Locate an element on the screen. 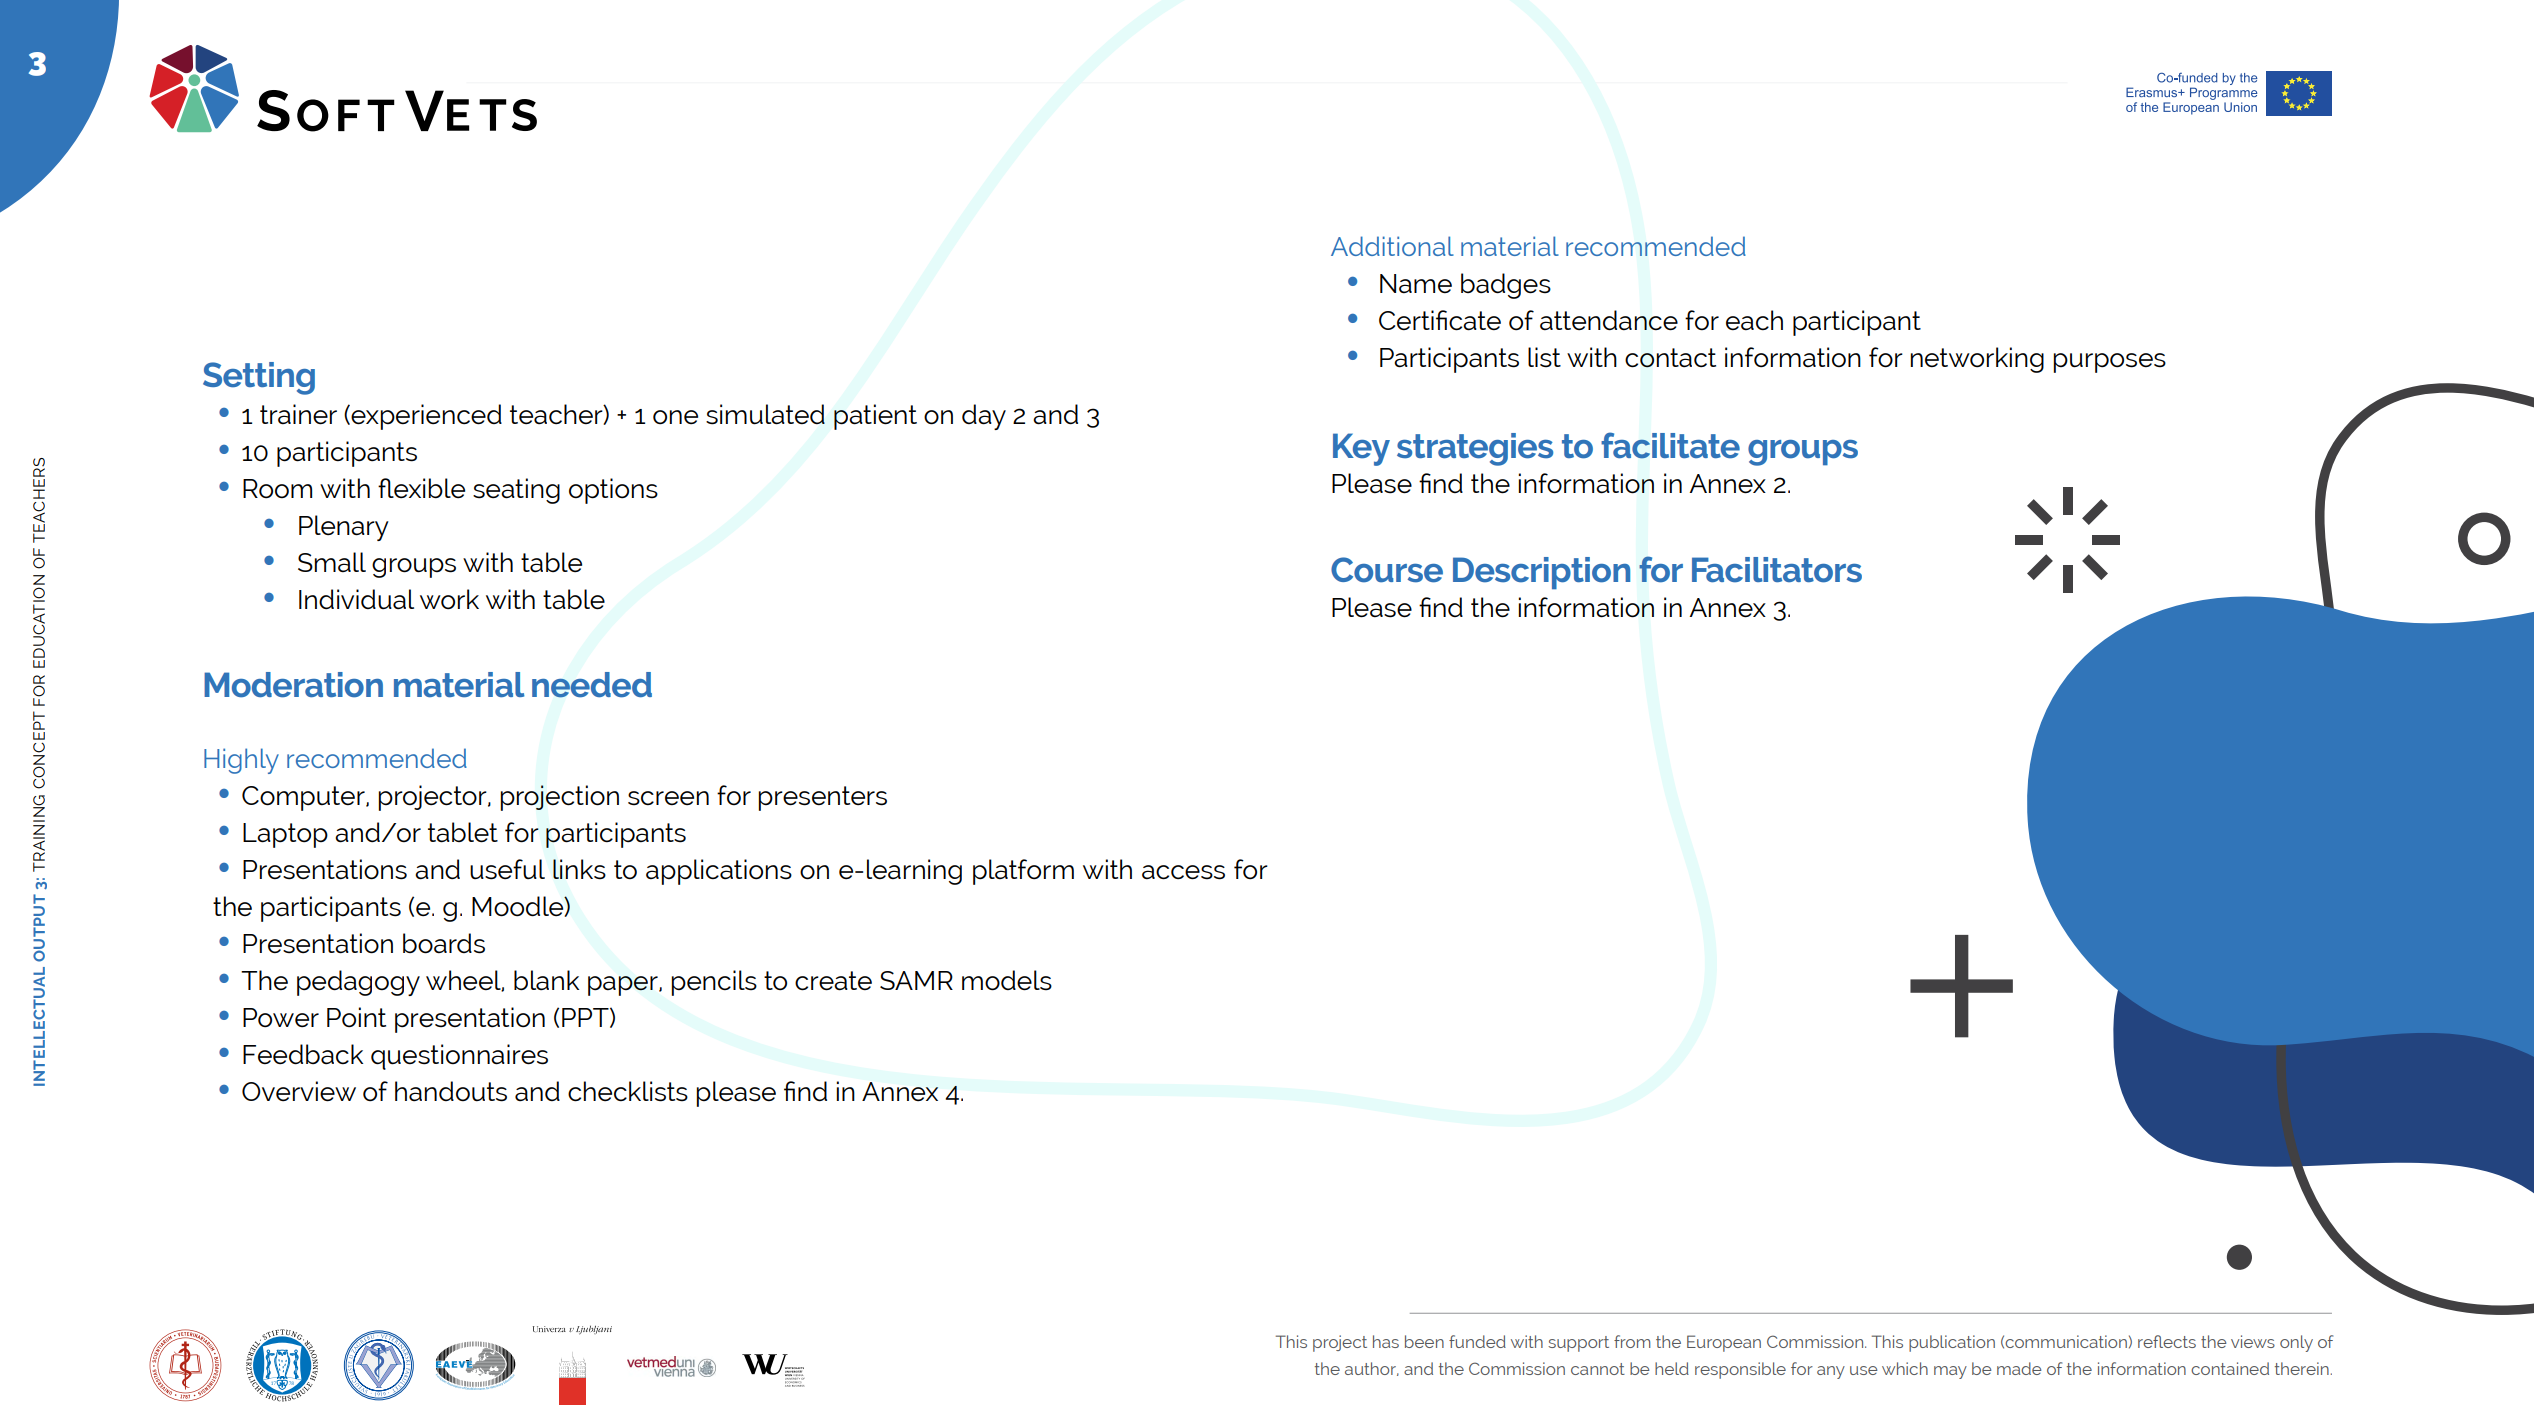 This screenshot has height=1426, width=2534. purposes is located at coordinates (2109, 363).
